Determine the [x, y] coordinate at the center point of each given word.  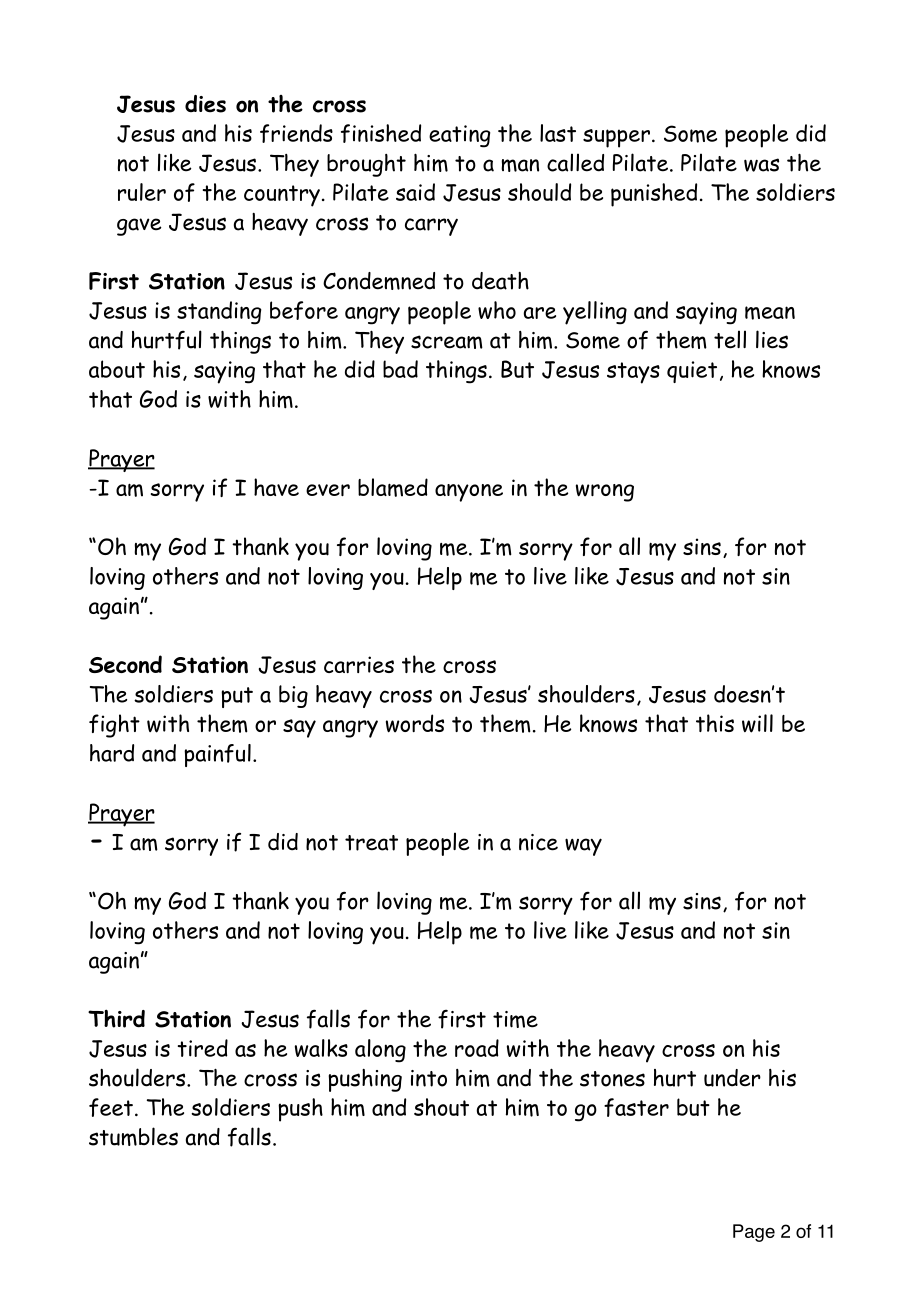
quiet [692, 372]
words [415, 723]
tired [203, 1048]
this [715, 723]
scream [447, 342]
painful [217, 755]
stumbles [133, 1136]
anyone [469, 493]
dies [205, 104]
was [761, 165]
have [276, 487]
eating [459, 136]
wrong [605, 493]
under [732, 1078]
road [477, 1048]
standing [219, 313]
